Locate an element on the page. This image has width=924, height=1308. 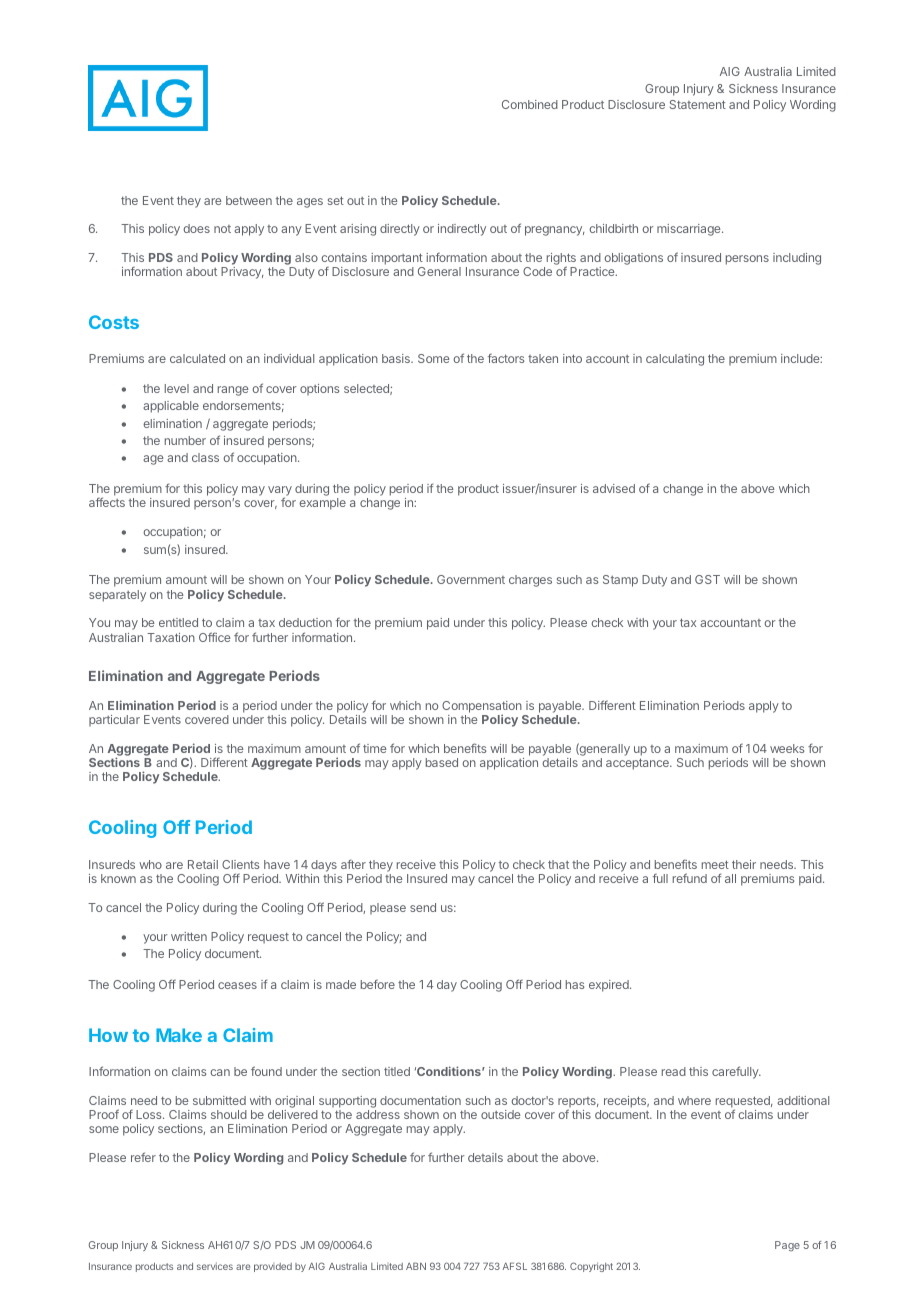
between is located at coordinates (249, 200).
